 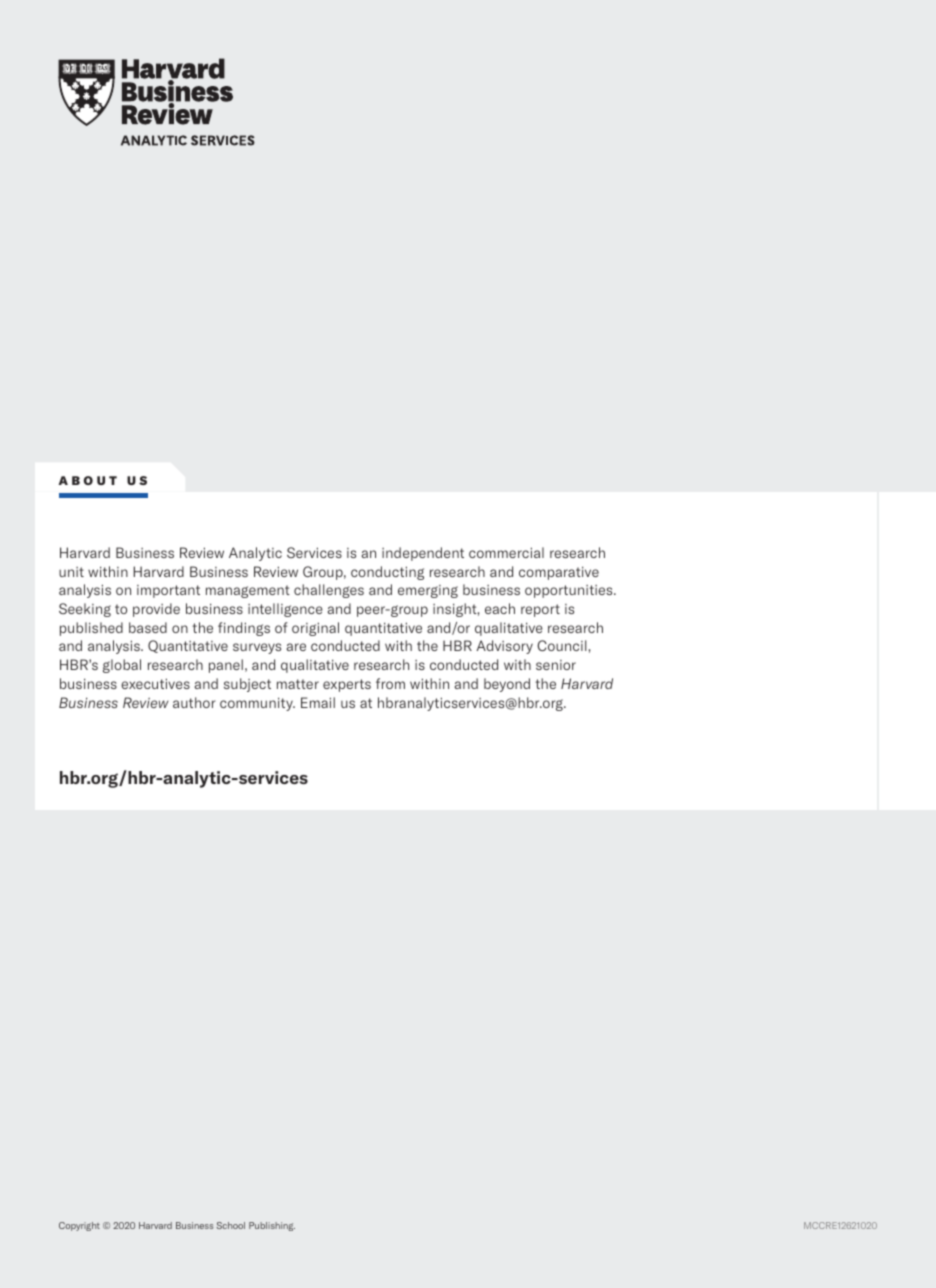 What do you see at coordinates (272, 1226) in the screenshot?
I see `Publishing` at bounding box center [272, 1226].
